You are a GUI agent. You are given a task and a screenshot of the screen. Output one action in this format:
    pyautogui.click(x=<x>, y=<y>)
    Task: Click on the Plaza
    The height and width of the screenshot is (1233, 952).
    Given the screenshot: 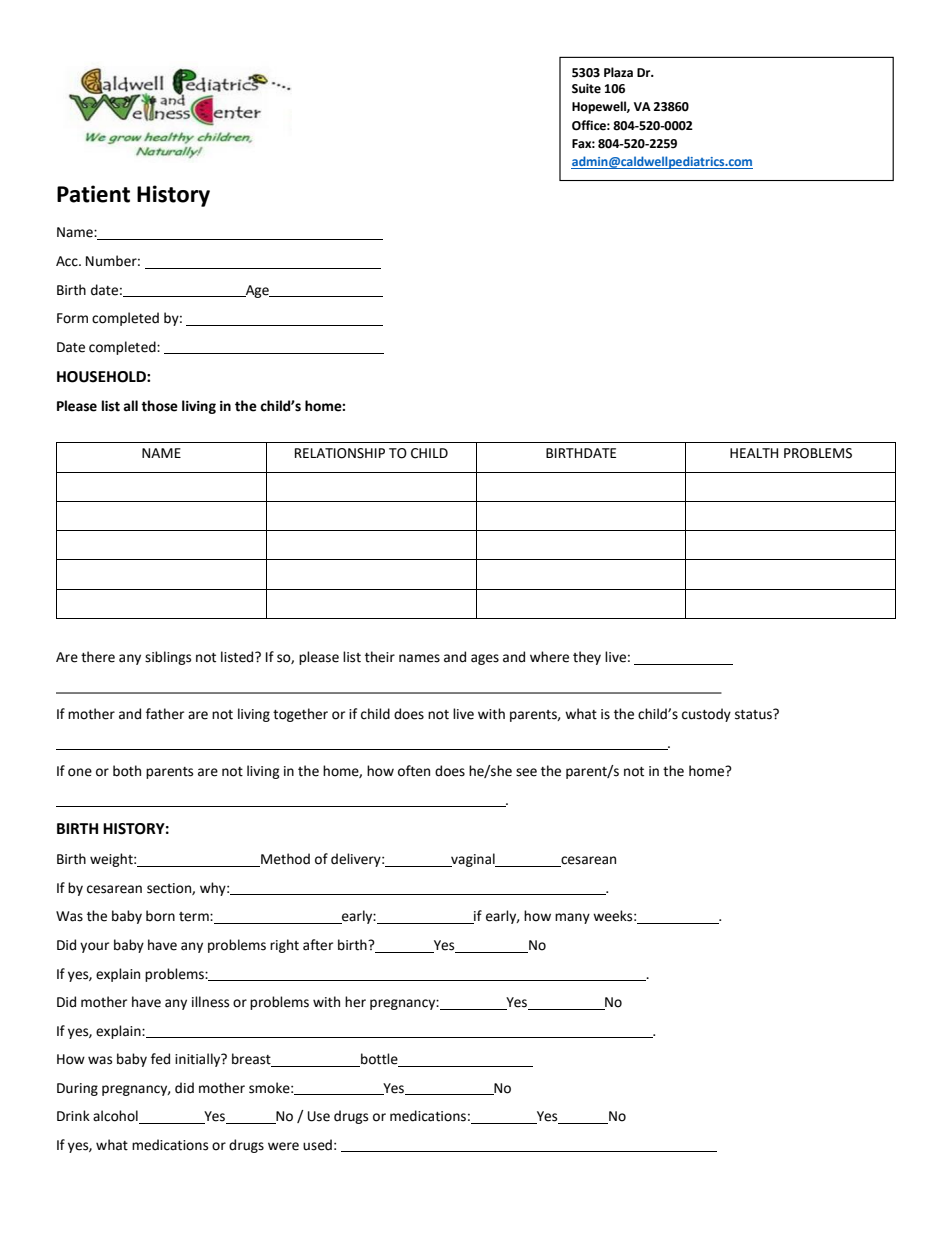 What is the action you would take?
    pyautogui.click(x=618, y=72)
